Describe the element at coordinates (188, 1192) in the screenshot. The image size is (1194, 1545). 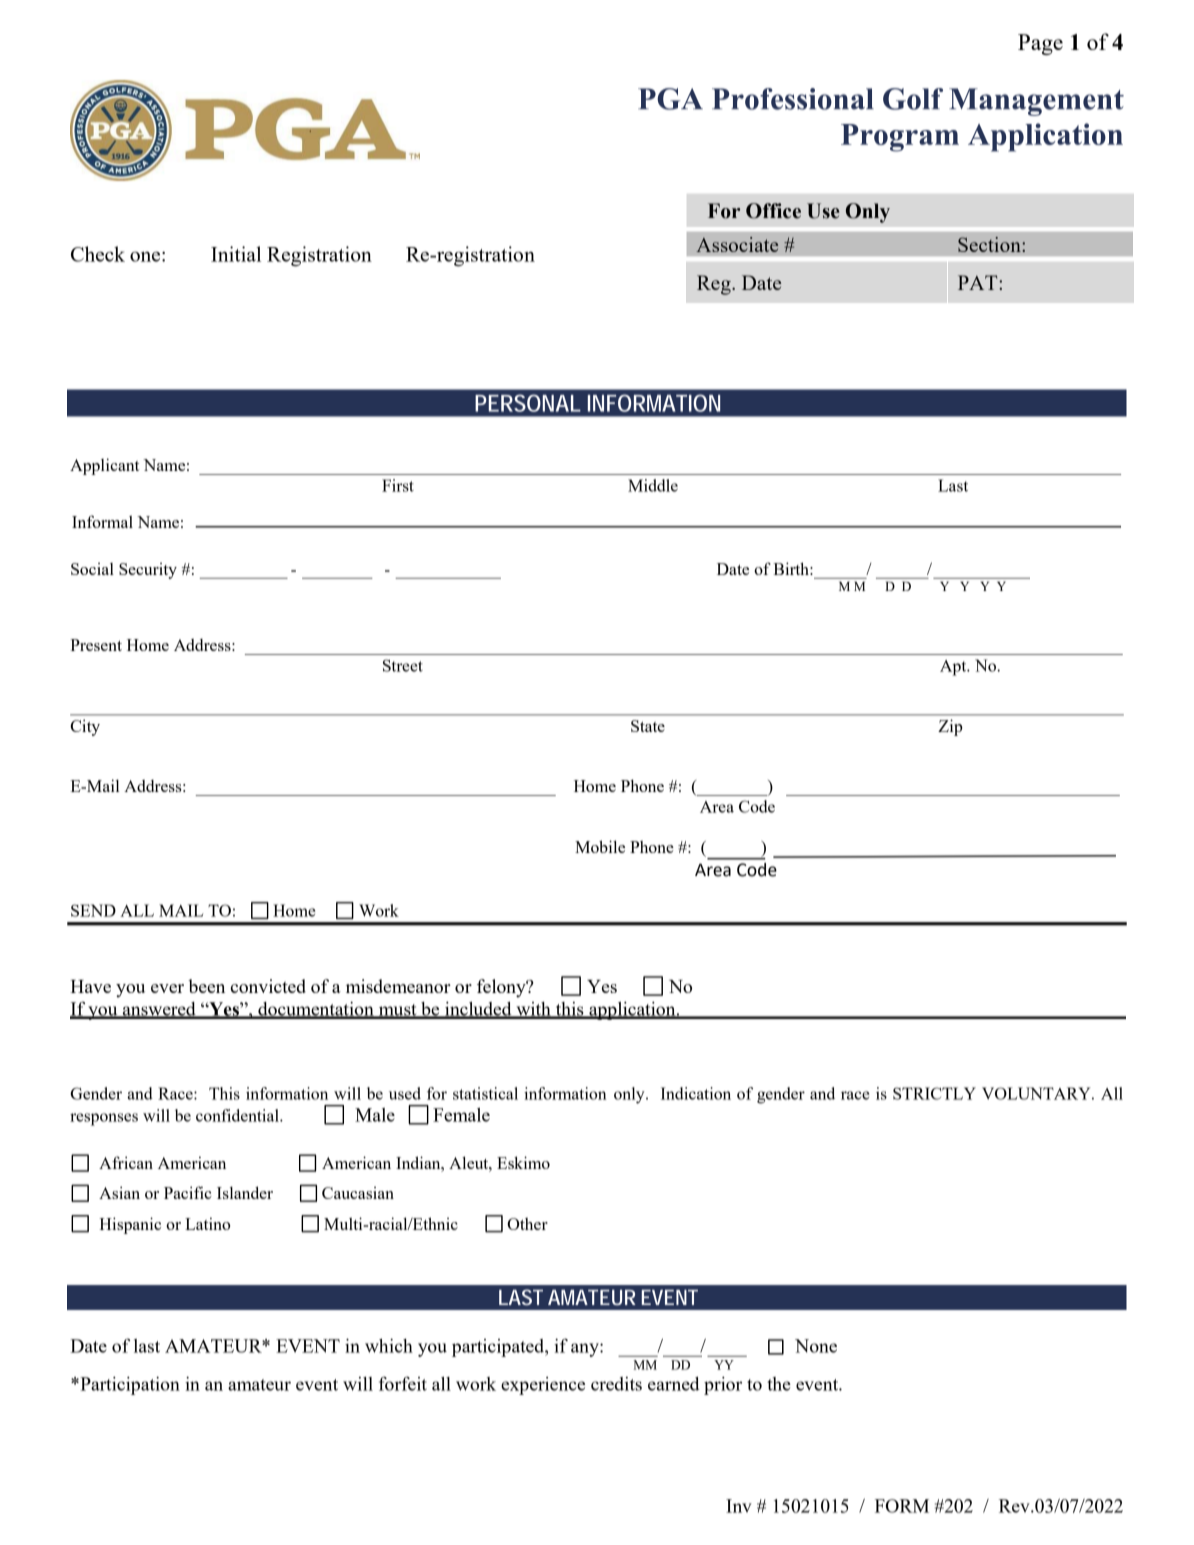
I see `Pacific` at that location.
